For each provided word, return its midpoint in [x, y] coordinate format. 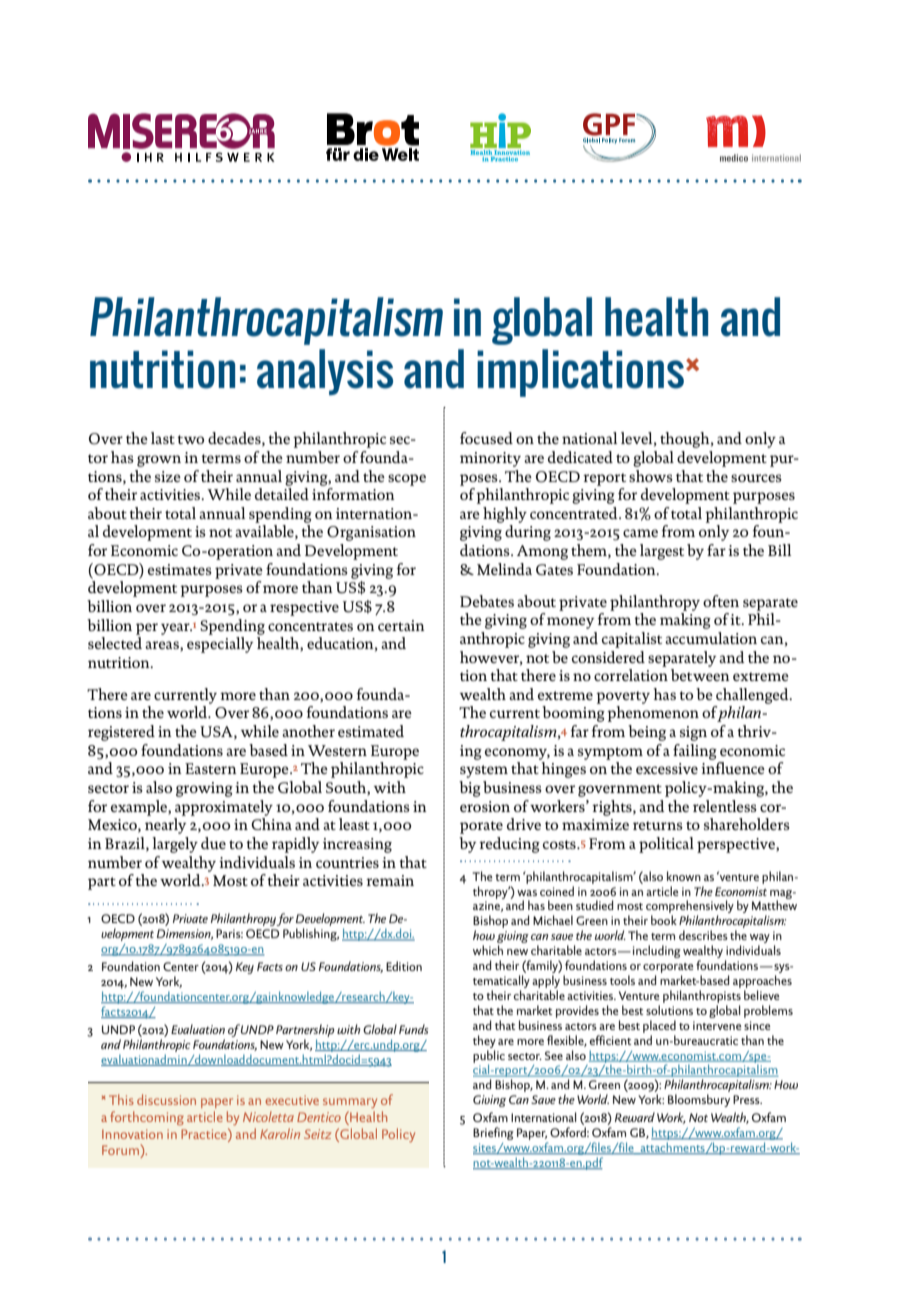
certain [401, 625]
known [684, 876]
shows [651, 476]
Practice [205, 1133]
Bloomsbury [699, 1100]
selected [115, 643]
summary [350, 1103]
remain [390, 880]
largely [175, 845]
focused [486, 438]
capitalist [632, 640]
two [191, 439]
